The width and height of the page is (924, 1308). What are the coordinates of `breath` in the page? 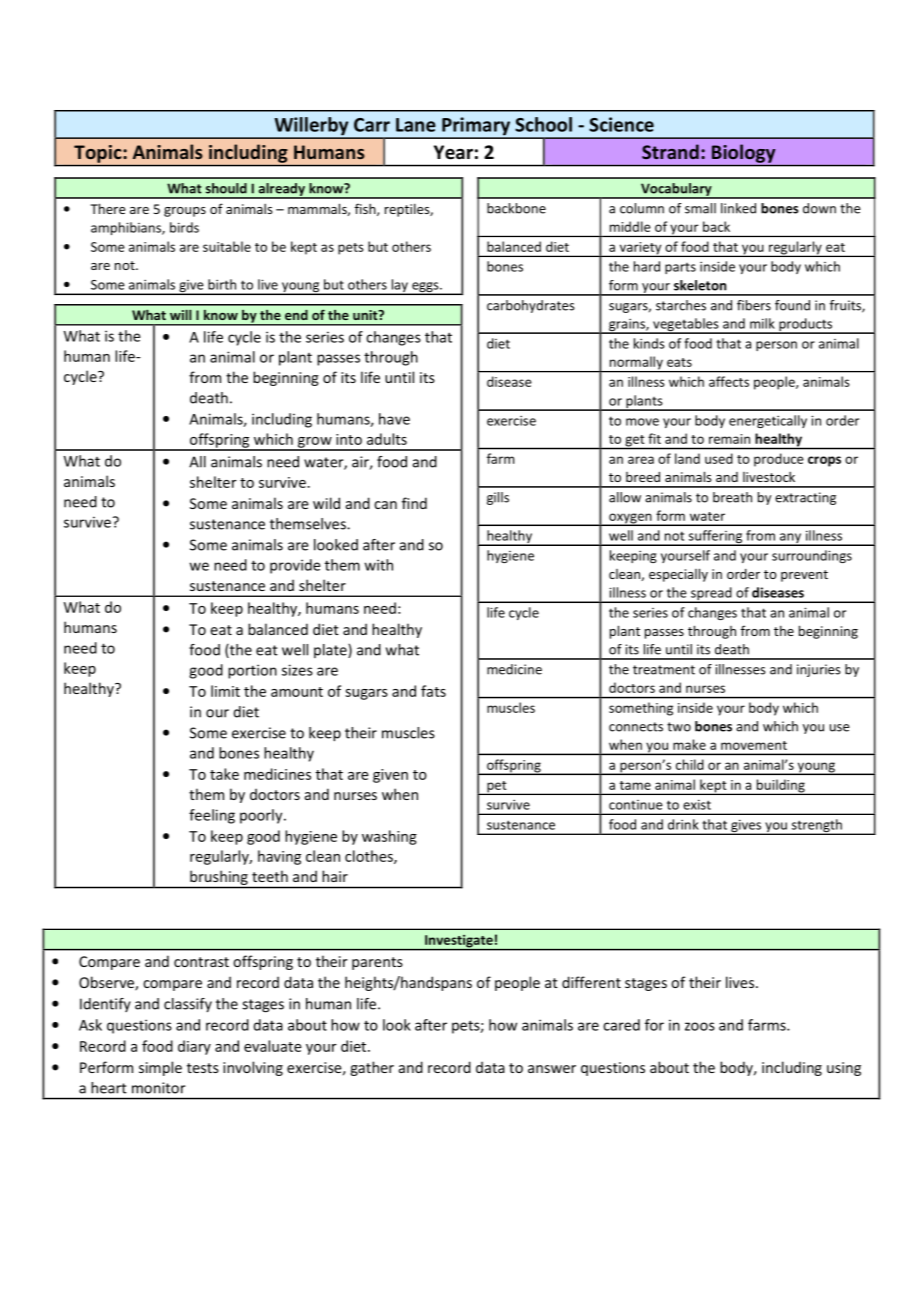 It's located at (732, 497).
